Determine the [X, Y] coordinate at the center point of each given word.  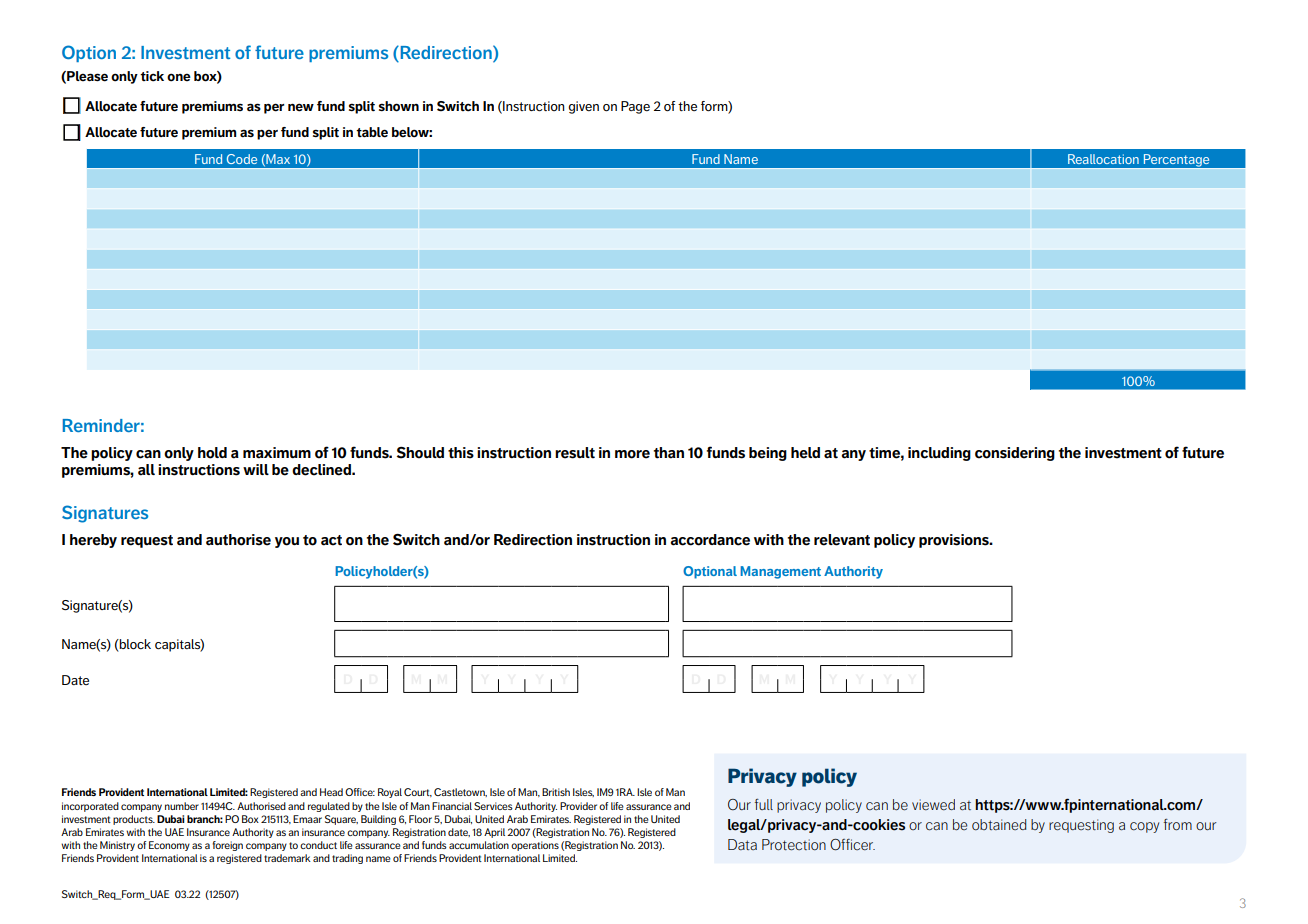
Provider [578, 806]
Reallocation [1103, 159]
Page [635, 107]
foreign [228, 846]
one [179, 77]
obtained [999, 825]
